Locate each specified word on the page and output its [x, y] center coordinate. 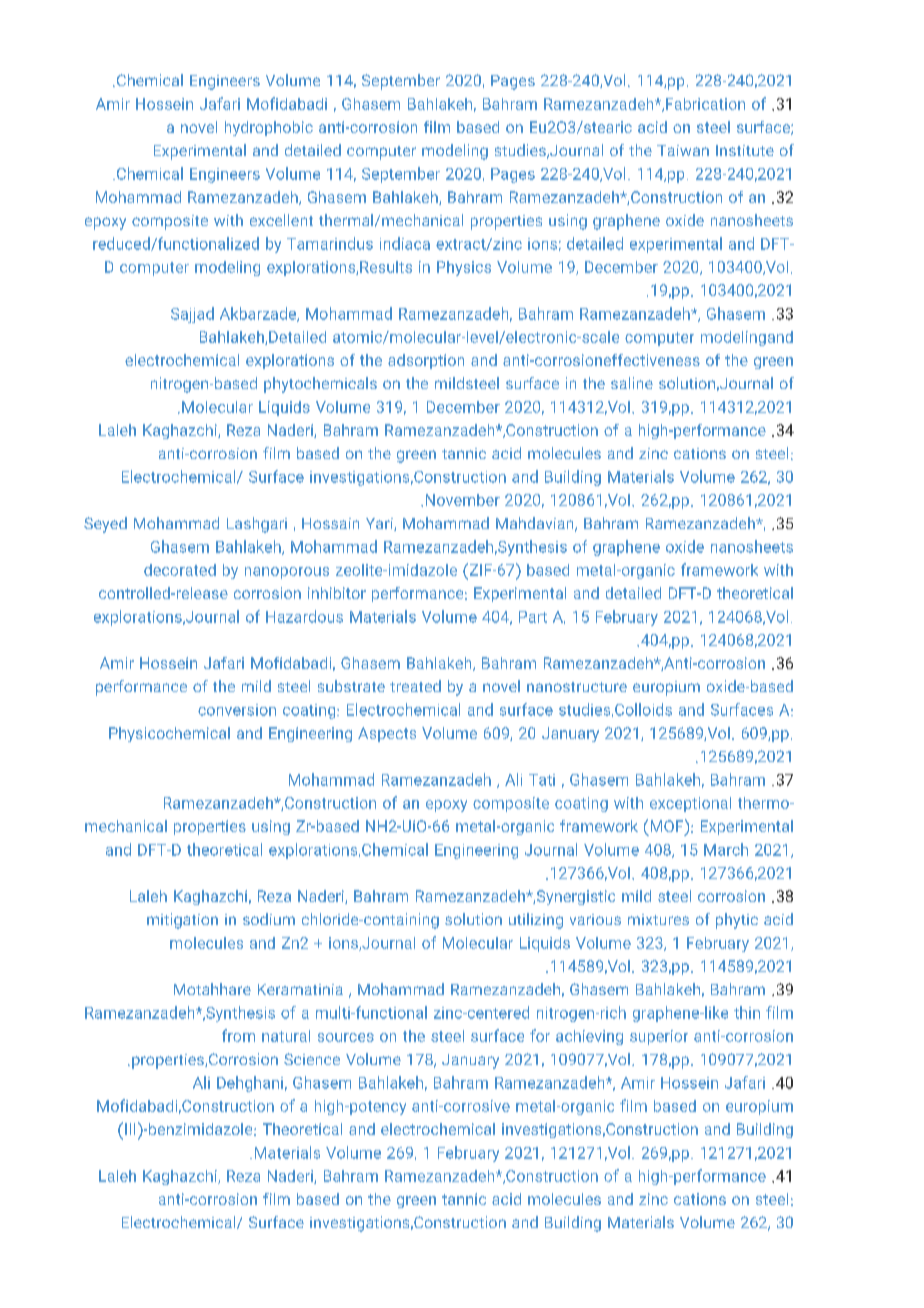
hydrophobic [269, 128]
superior [659, 1037]
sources [346, 1037]
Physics [464, 268]
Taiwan [683, 150]
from [238, 1035]
